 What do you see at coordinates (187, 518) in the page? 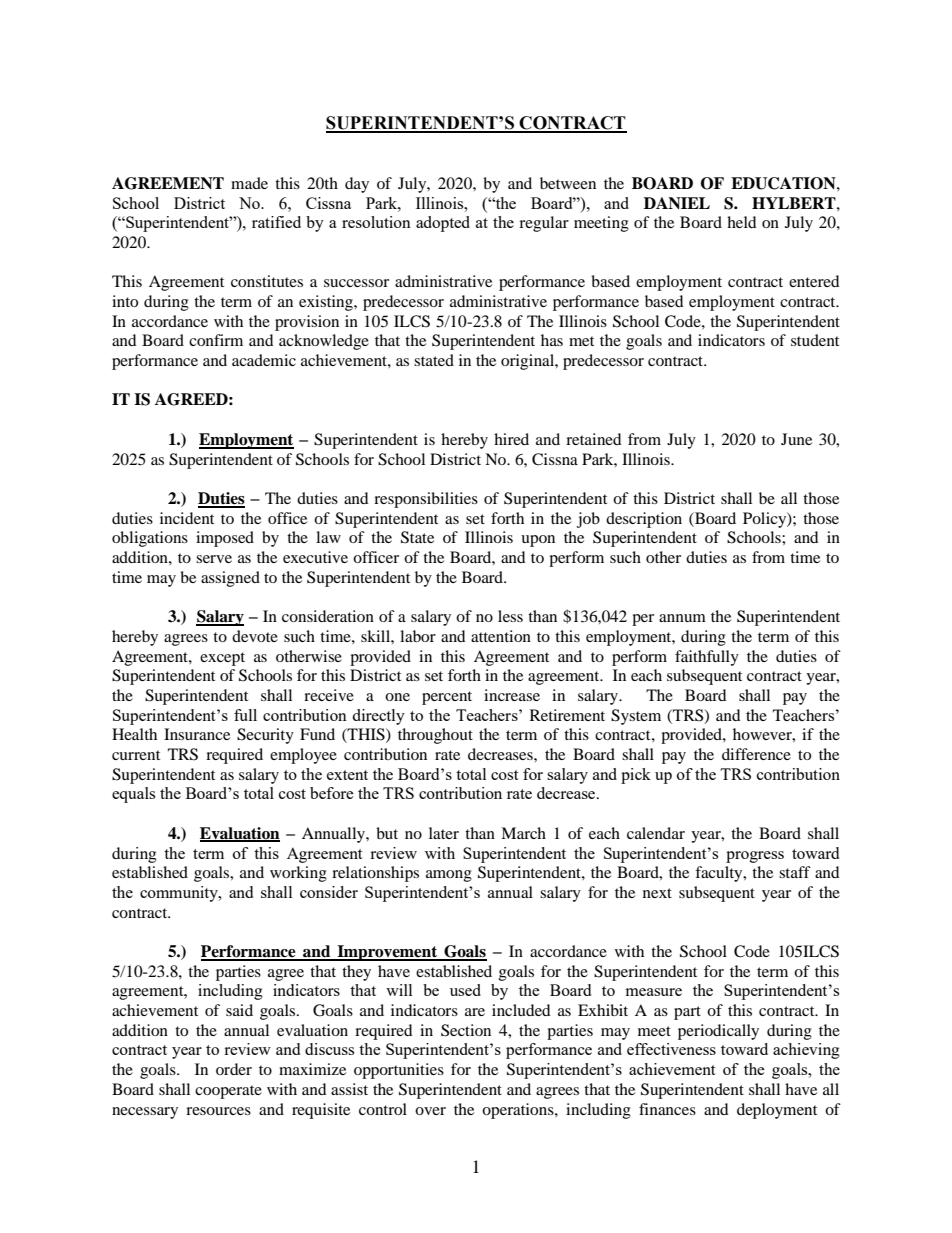
I see `incident` at bounding box center [187, 518].
